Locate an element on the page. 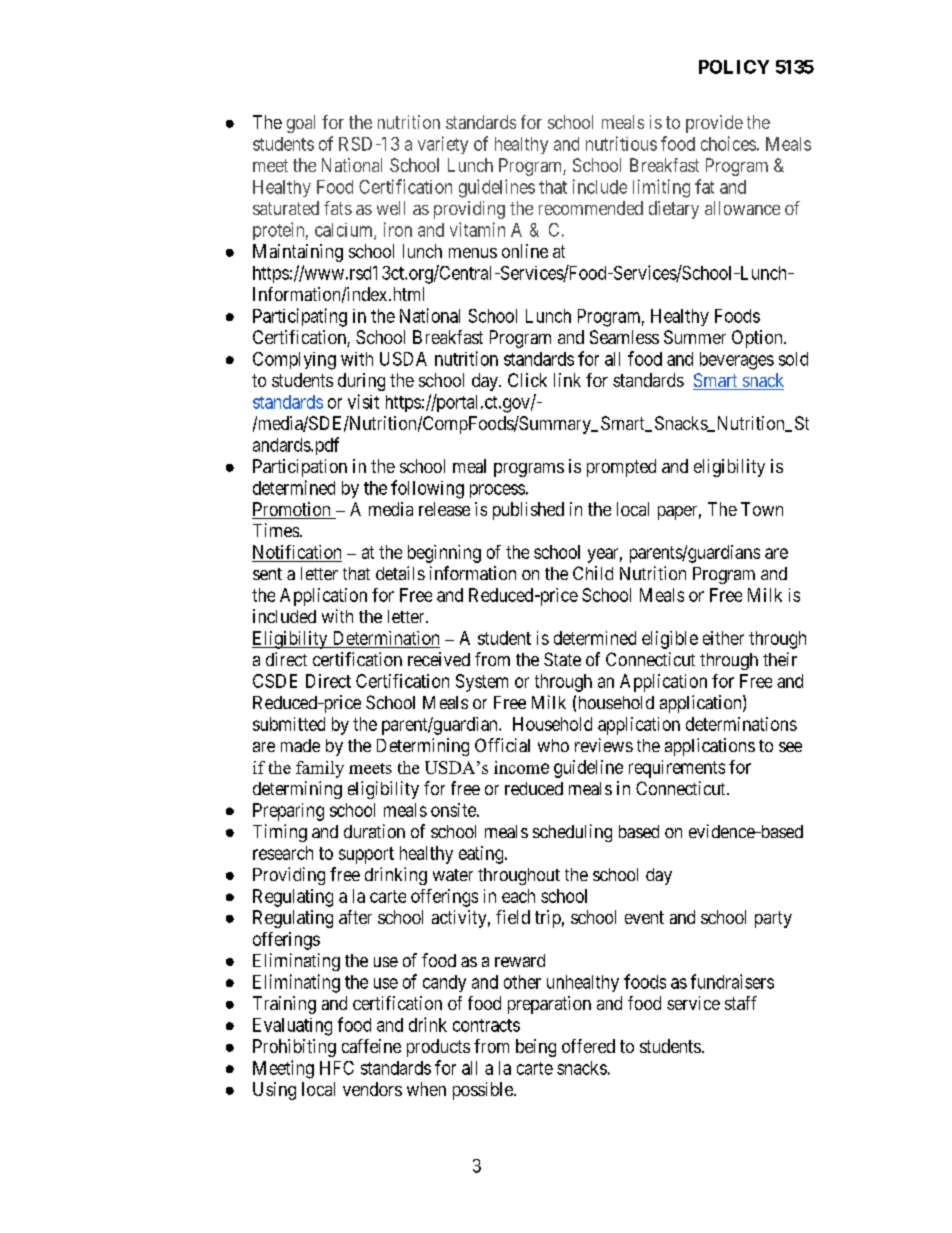 The width and height of the page is (952, 1233). either is located at coordinates (723, 638).
